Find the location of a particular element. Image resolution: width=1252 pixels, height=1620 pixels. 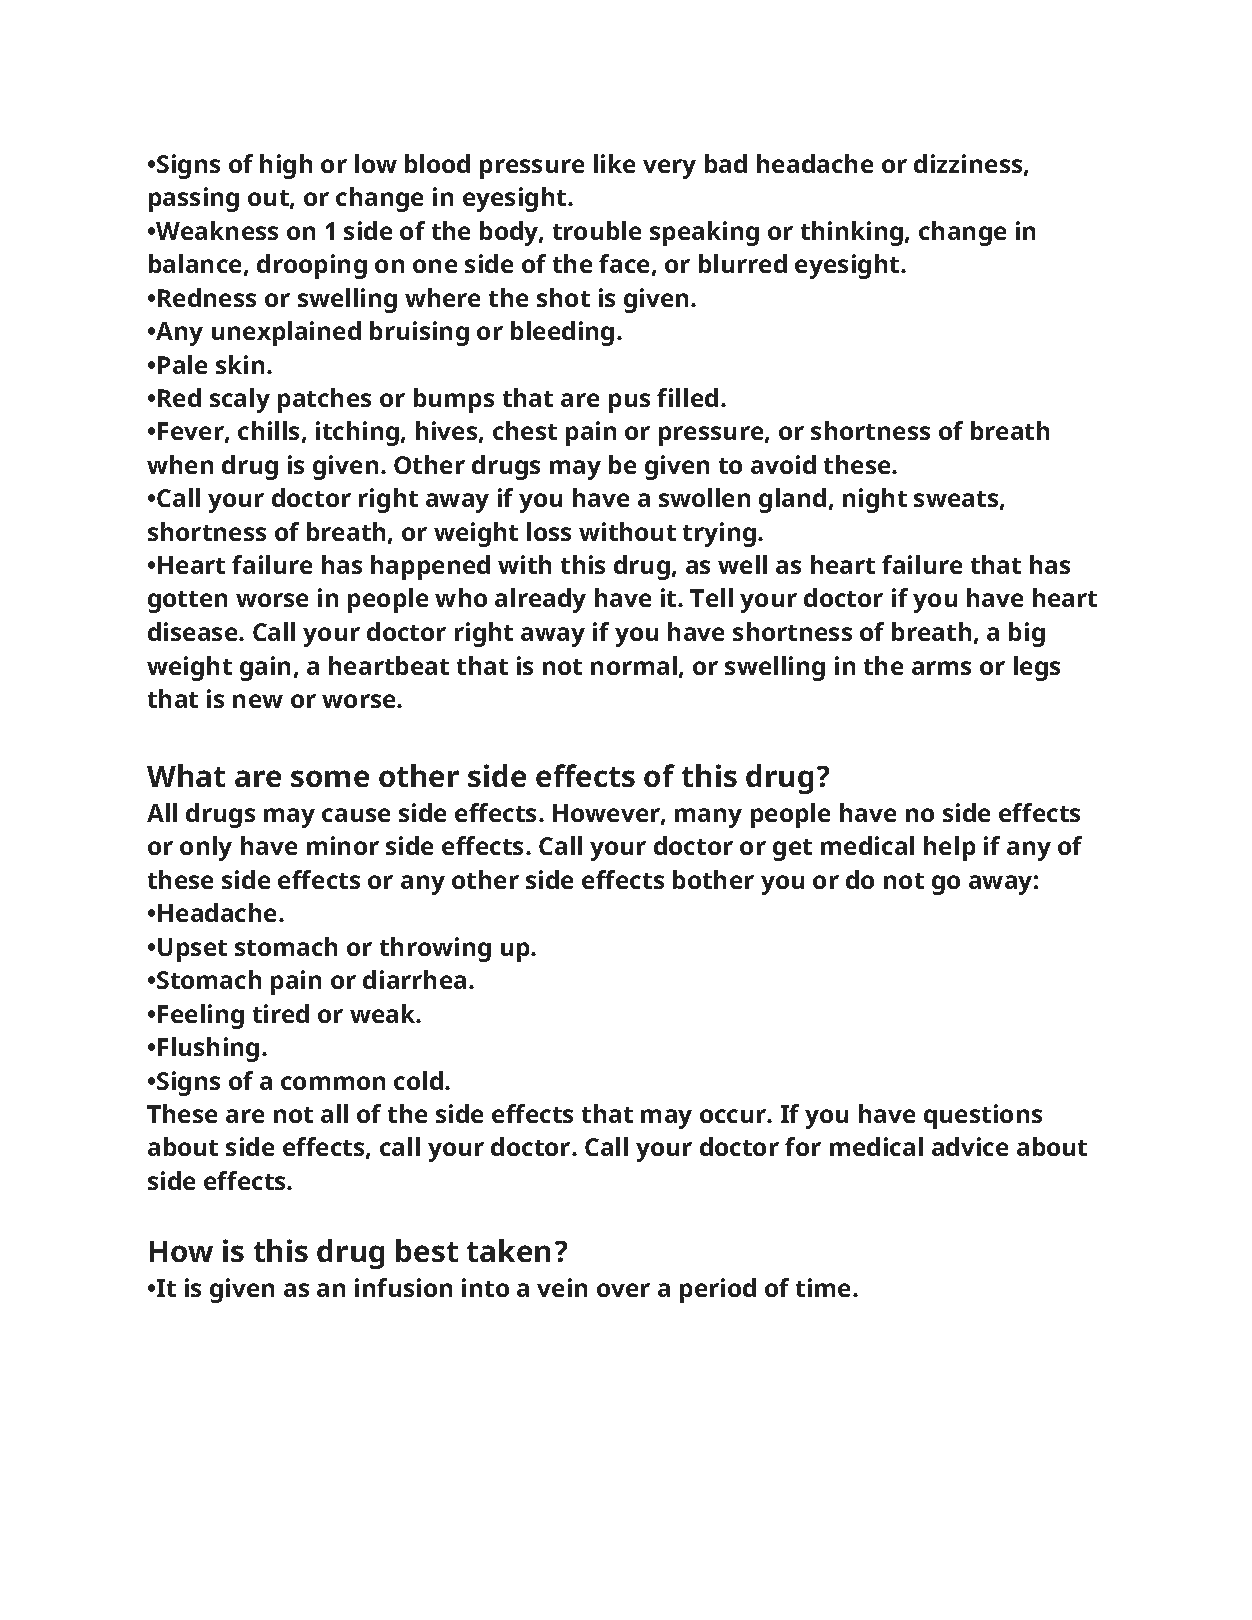

tired is located at coordinates (281, 1013).
